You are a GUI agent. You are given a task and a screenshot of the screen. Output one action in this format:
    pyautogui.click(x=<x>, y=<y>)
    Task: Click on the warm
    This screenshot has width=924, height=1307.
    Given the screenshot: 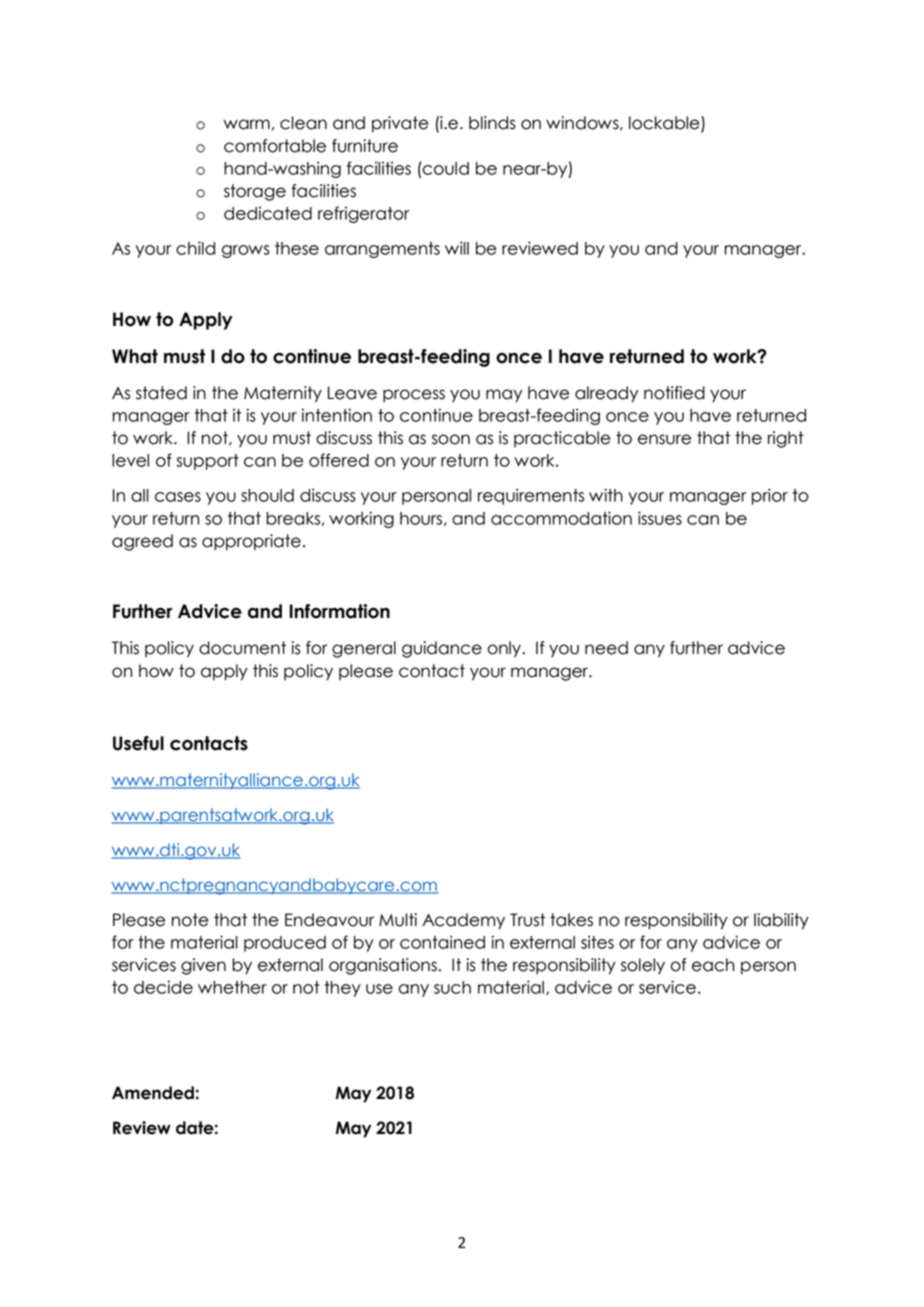 What is the action you would take?
    pyautogui.click(x=246, y=124)
